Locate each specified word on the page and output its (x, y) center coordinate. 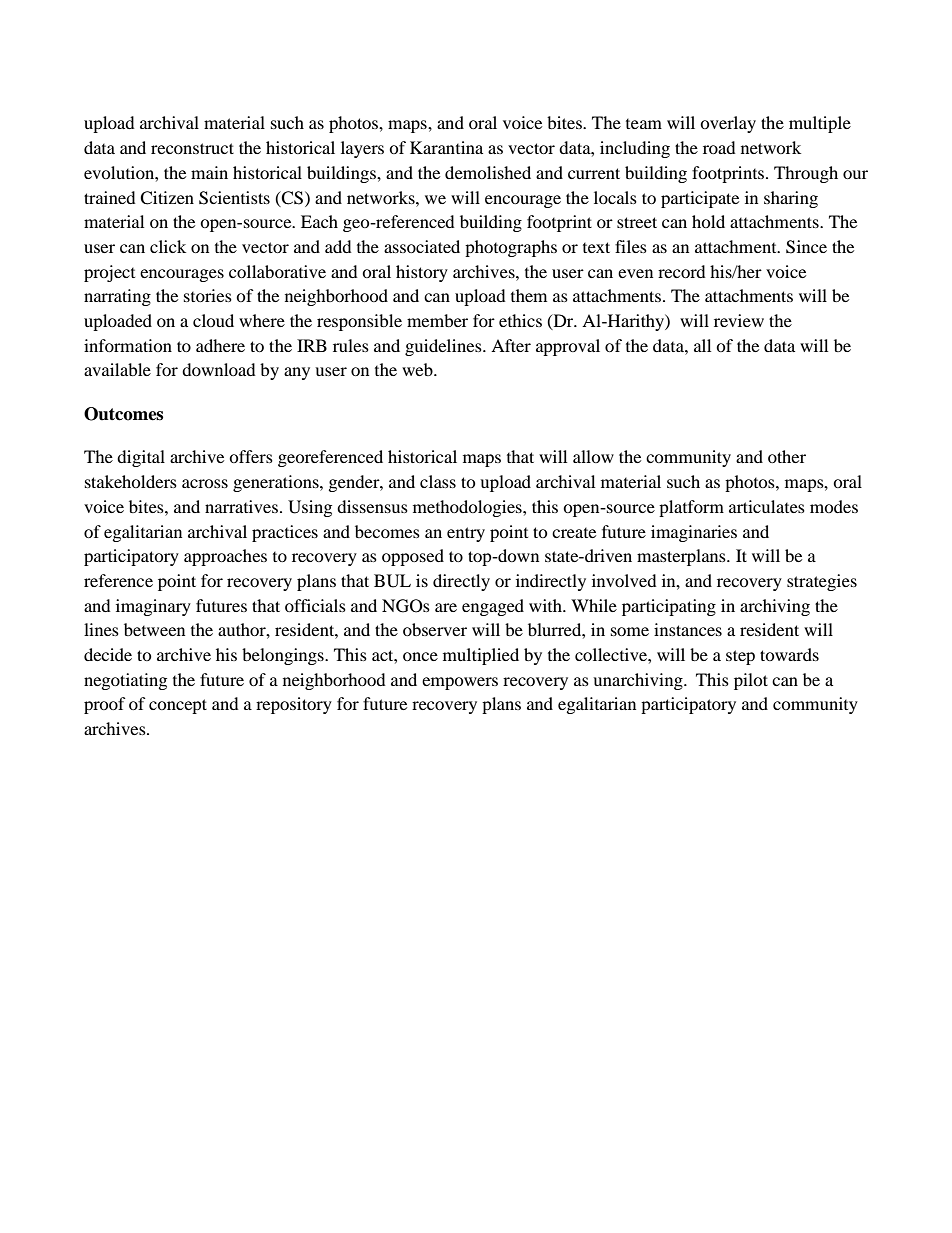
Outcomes (123, 414)
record (682, 271)
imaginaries (694, 533)
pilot (751, 681)
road (719, 147)
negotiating (125, 681)
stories (208, 295)
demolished (488, 172)
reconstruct (192, 148)
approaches (225, 557)
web (418, 369)
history (422, 273)
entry (466, 534)
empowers (460, 683)
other (787, 456)
